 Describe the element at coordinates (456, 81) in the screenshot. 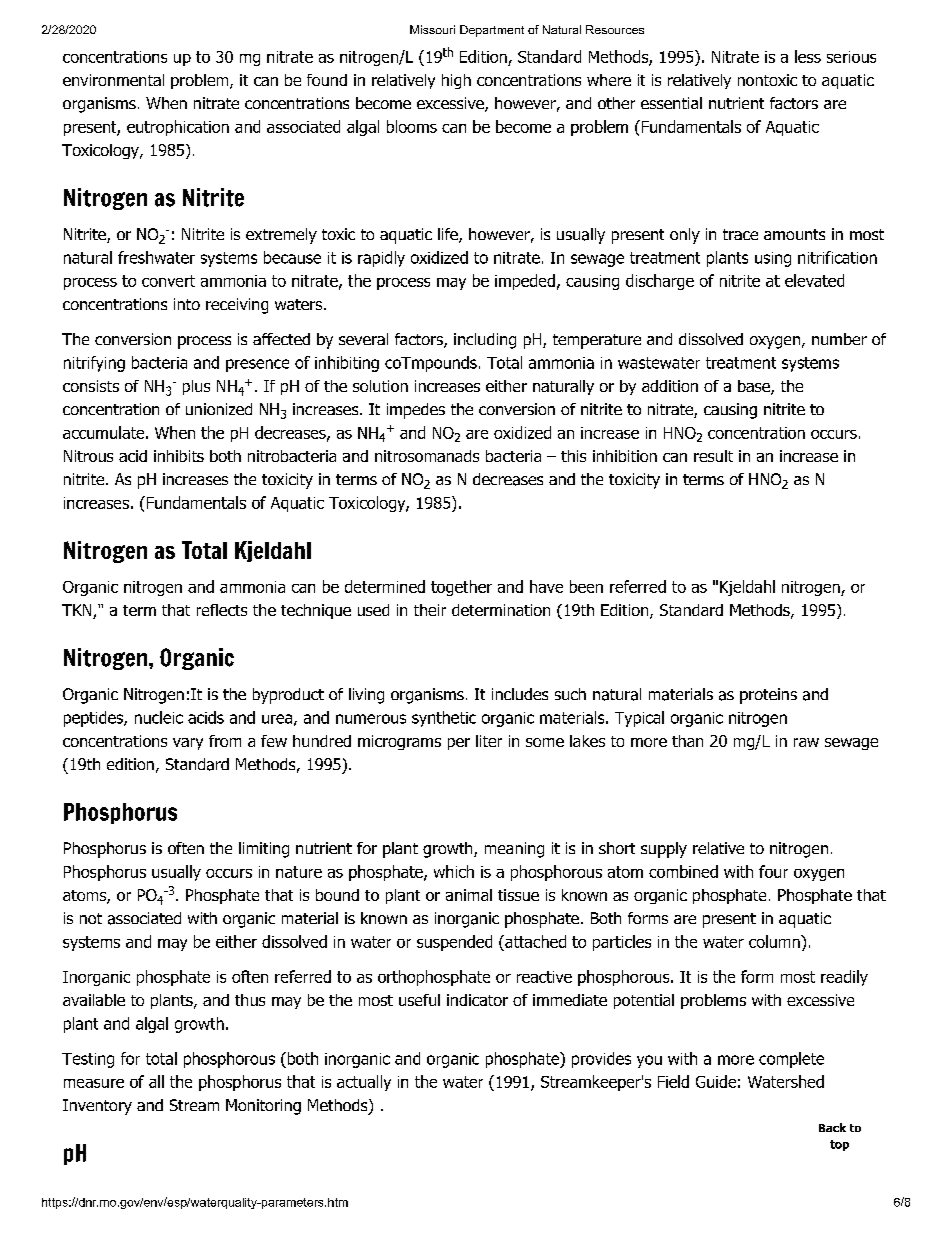

I see `high` at that location.
